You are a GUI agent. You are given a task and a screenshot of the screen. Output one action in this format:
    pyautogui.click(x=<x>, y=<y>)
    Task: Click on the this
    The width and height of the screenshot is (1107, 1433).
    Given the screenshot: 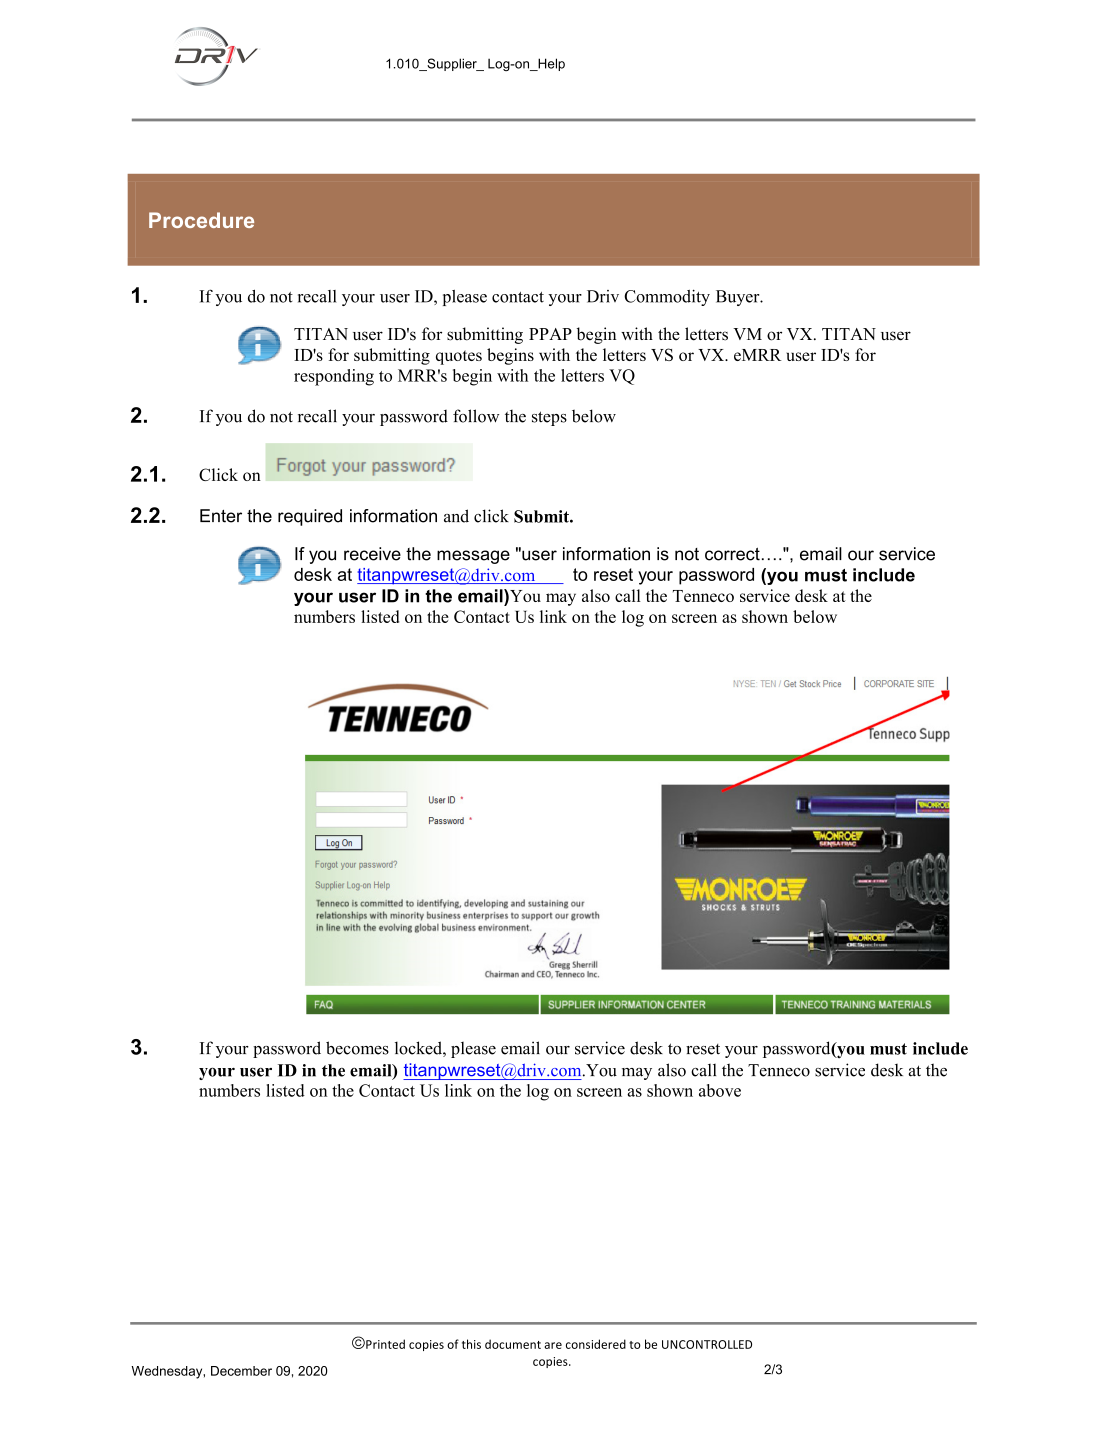 What is the action you would take?
    pyautogui.click(x=471, y=1344)
